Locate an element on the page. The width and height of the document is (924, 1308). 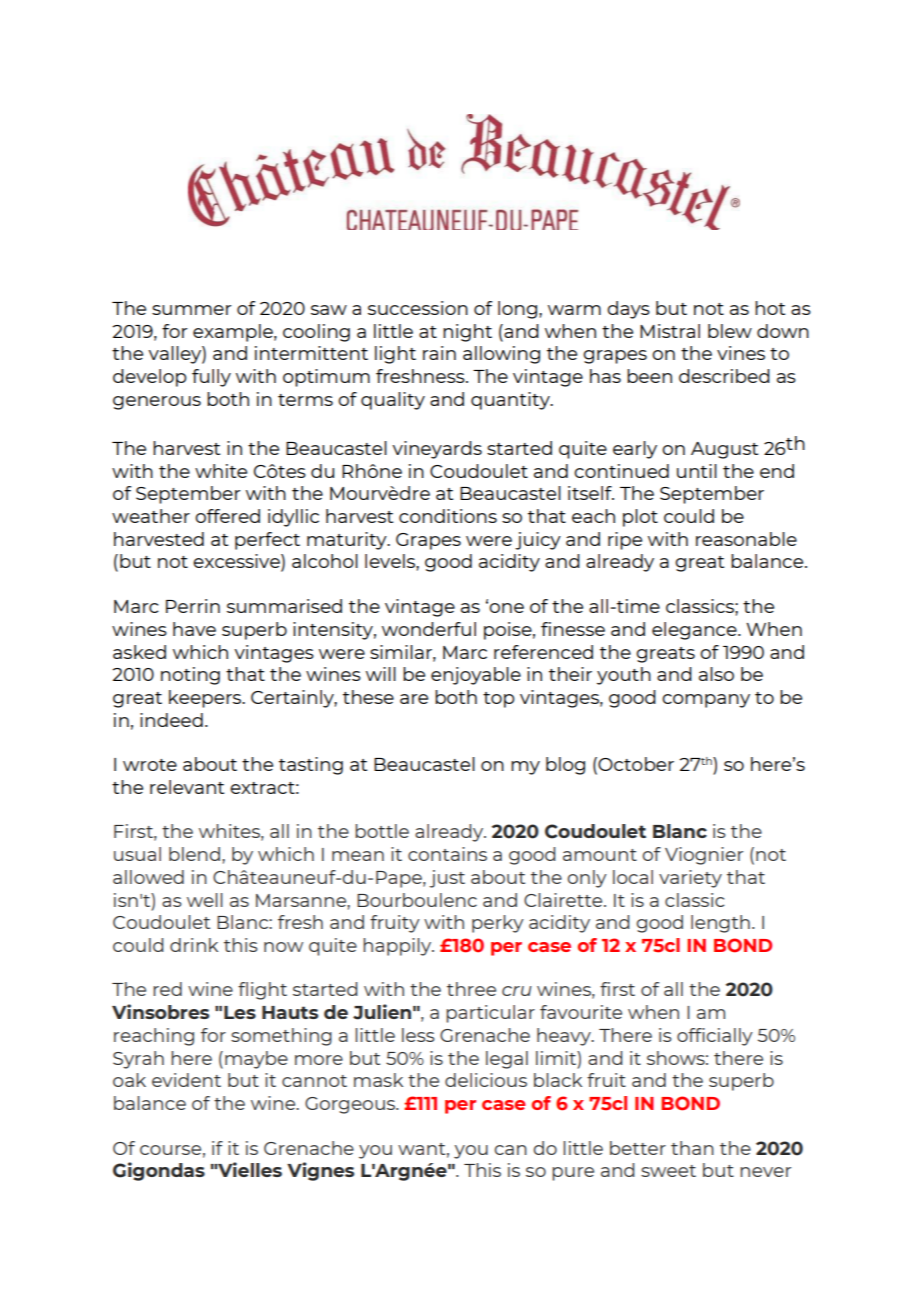
night is located at coordinates (467, 333).
